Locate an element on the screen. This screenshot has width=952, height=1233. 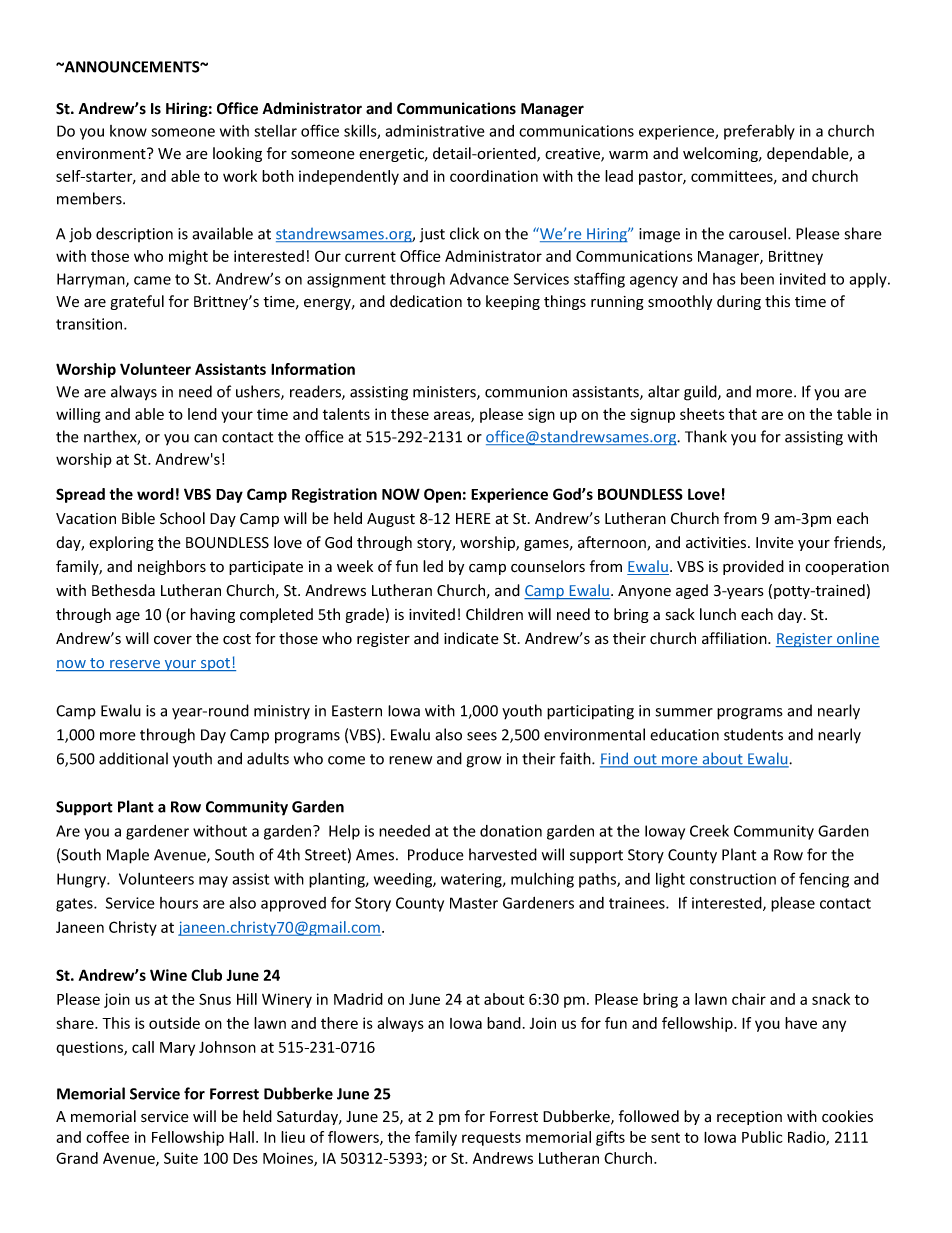
word is located at coordinates (155, 494).
